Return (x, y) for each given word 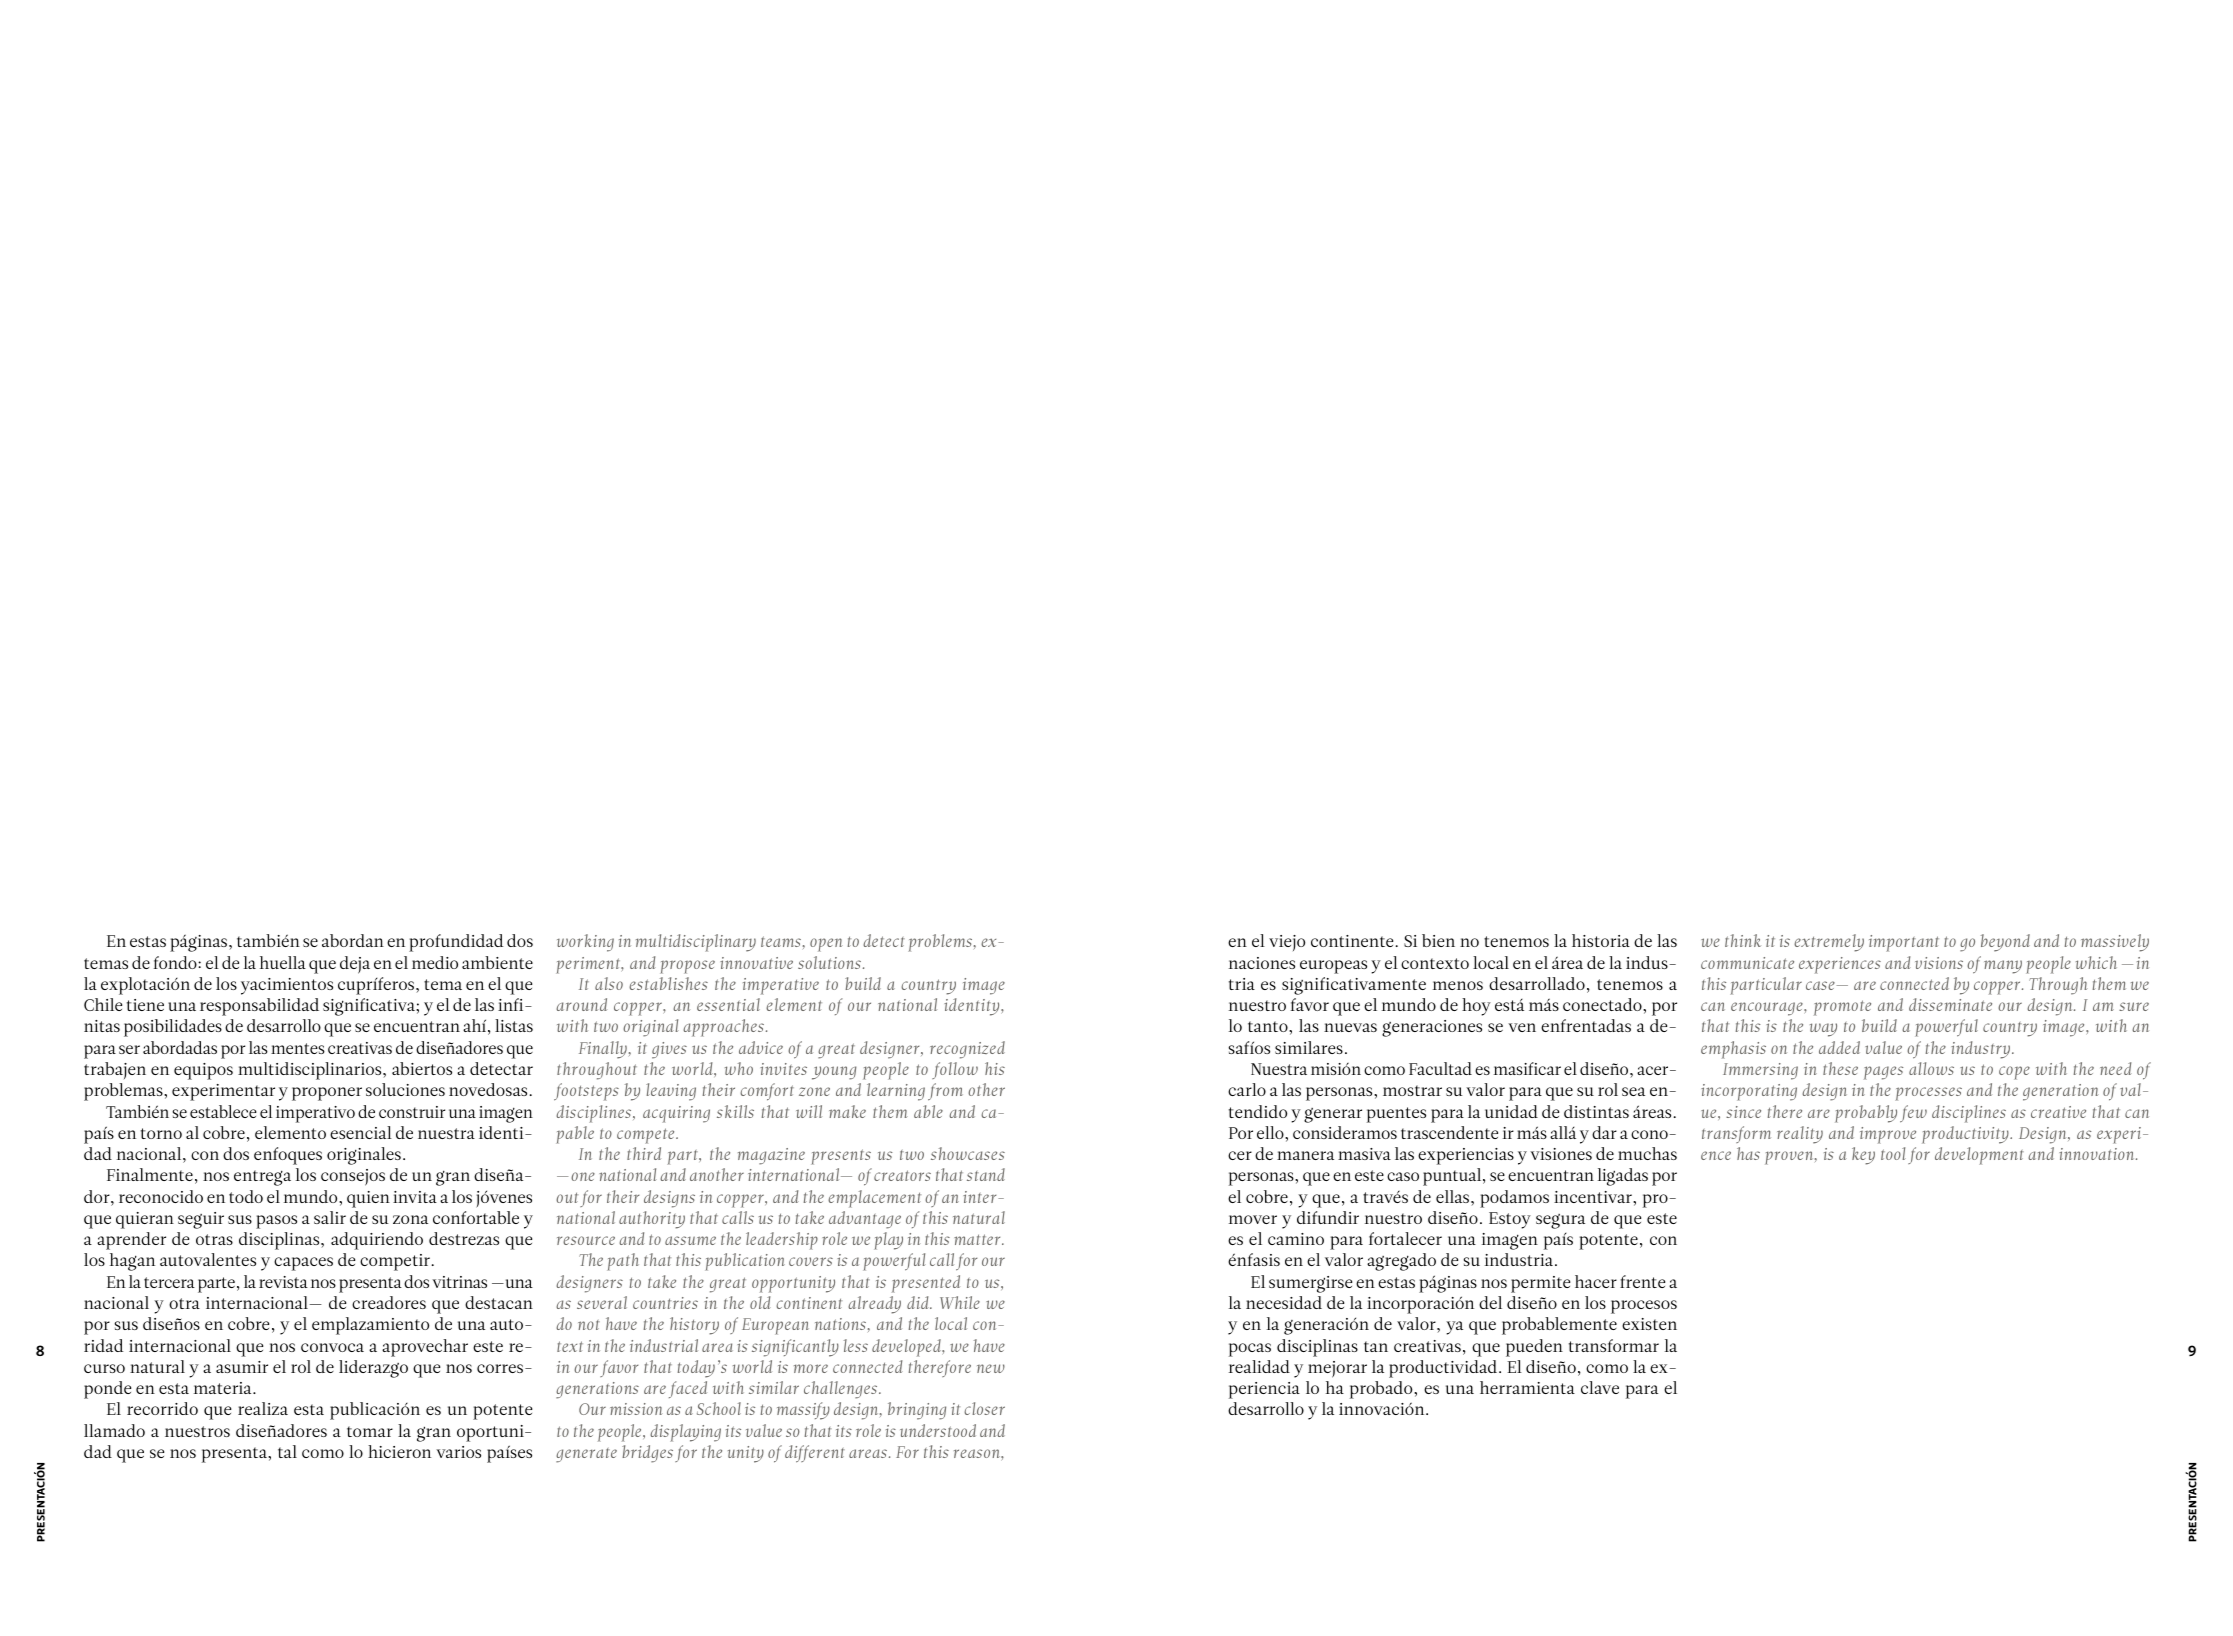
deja (355, 965)
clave (1600, 1387)
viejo (1287, 943)
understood (938, 1430)
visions (1939, 963)
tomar (370, 1431)
